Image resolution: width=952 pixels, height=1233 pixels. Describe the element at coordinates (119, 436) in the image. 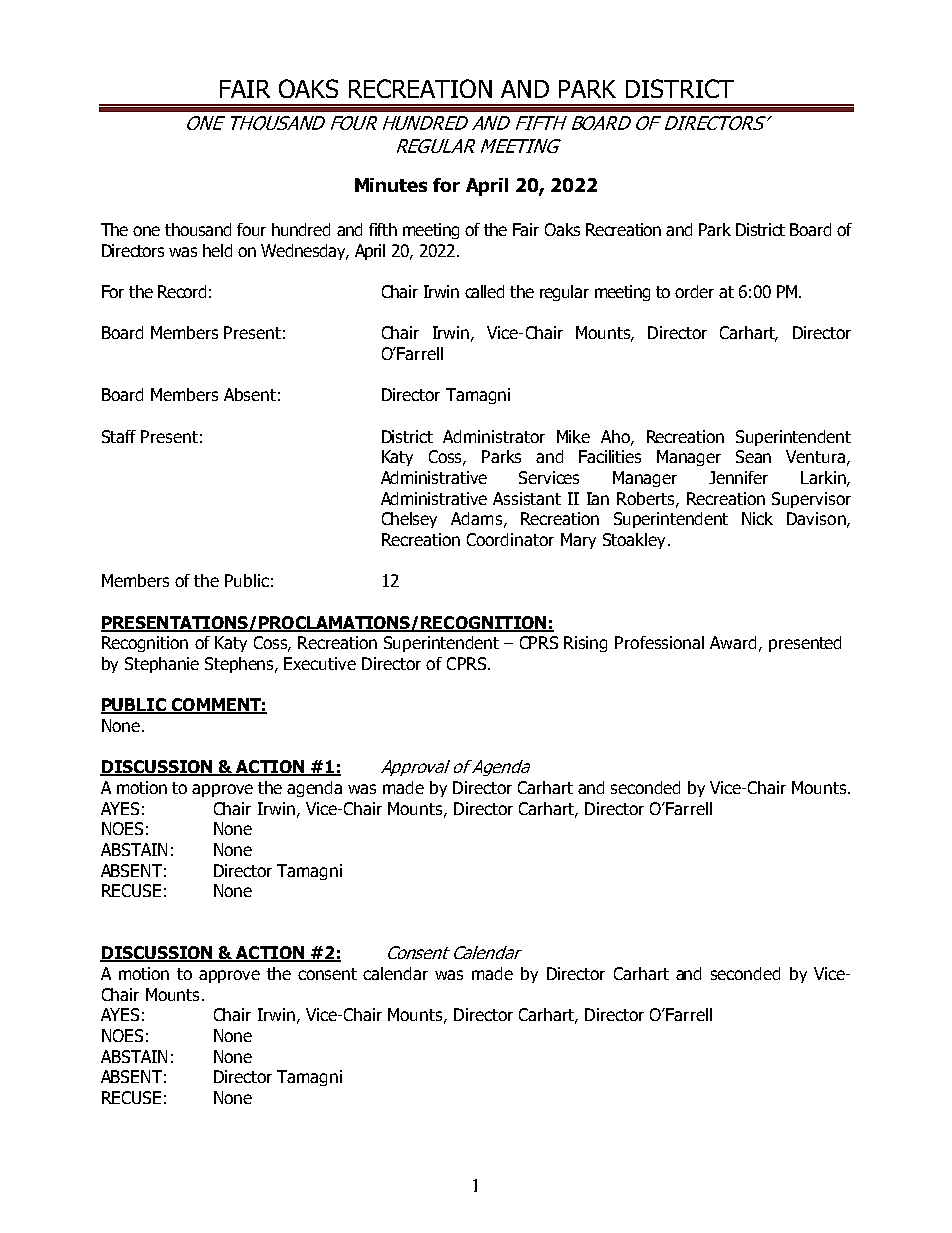

I see `Staff` at that location.
